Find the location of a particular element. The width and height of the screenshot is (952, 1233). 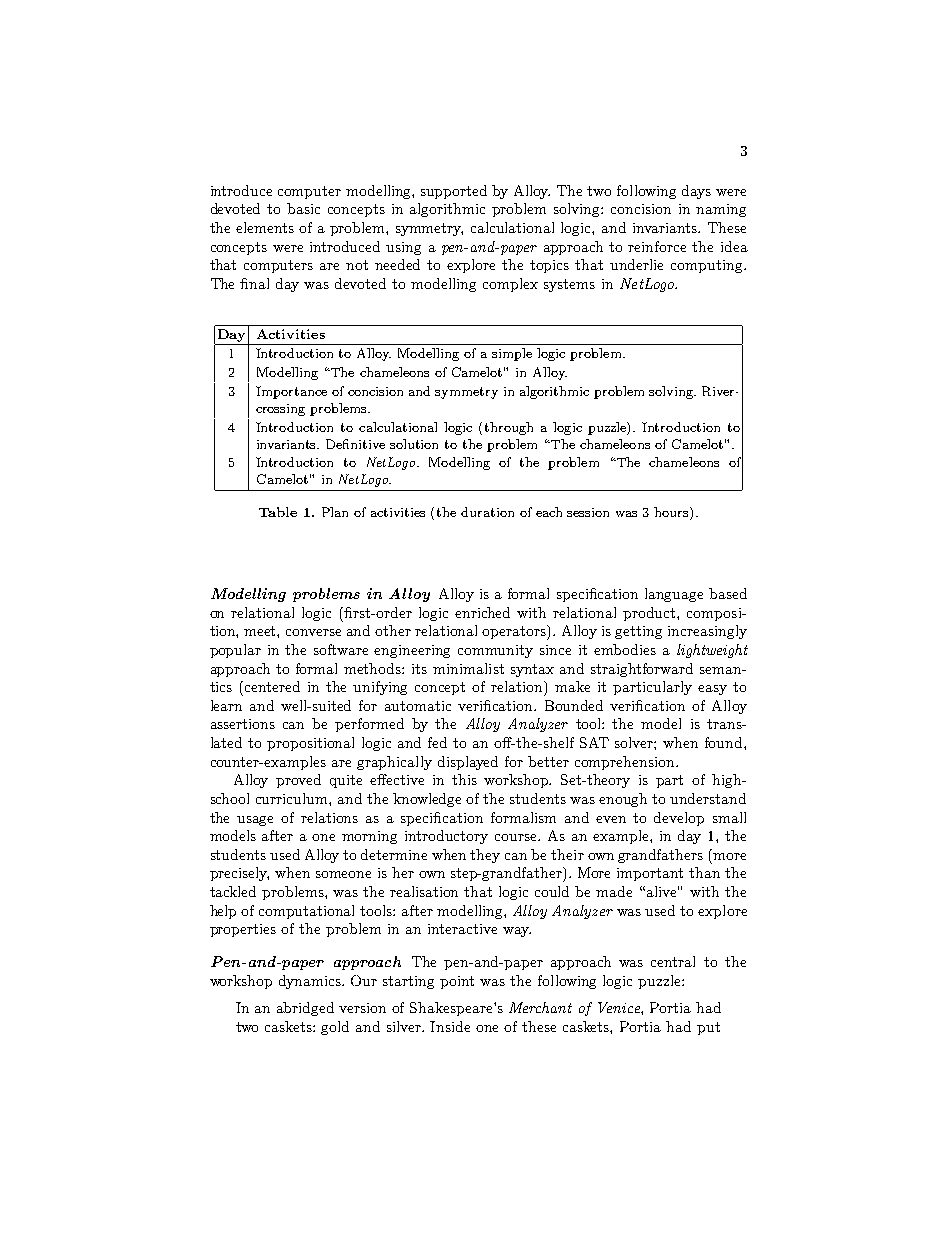

point is located at coordinates (457, 982).
